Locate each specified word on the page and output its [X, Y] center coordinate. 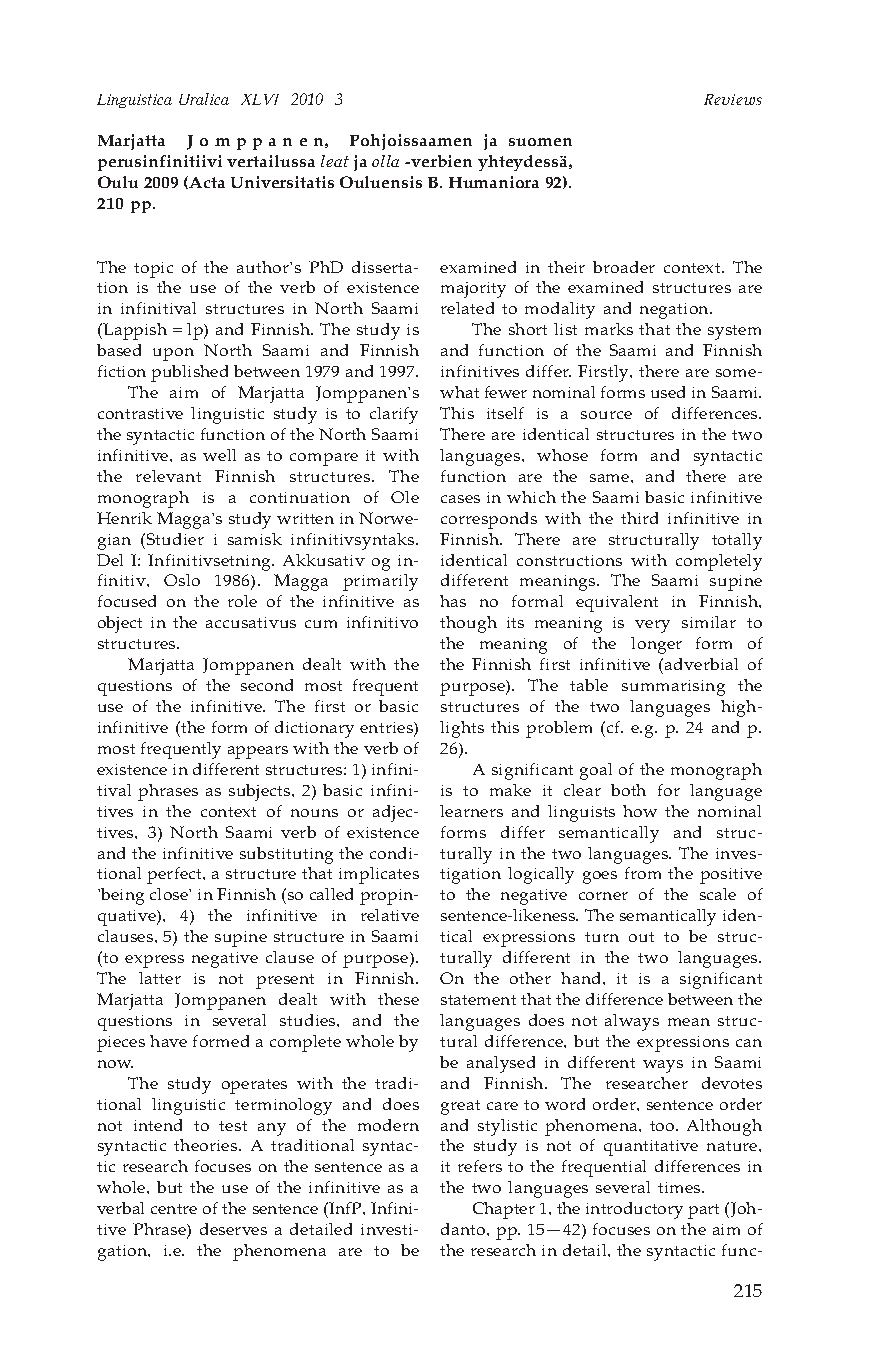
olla [385, 161]
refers [480, 1166]
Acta [206, 182]
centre [174, 1209]
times [680, 1187]
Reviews [733, 99]
